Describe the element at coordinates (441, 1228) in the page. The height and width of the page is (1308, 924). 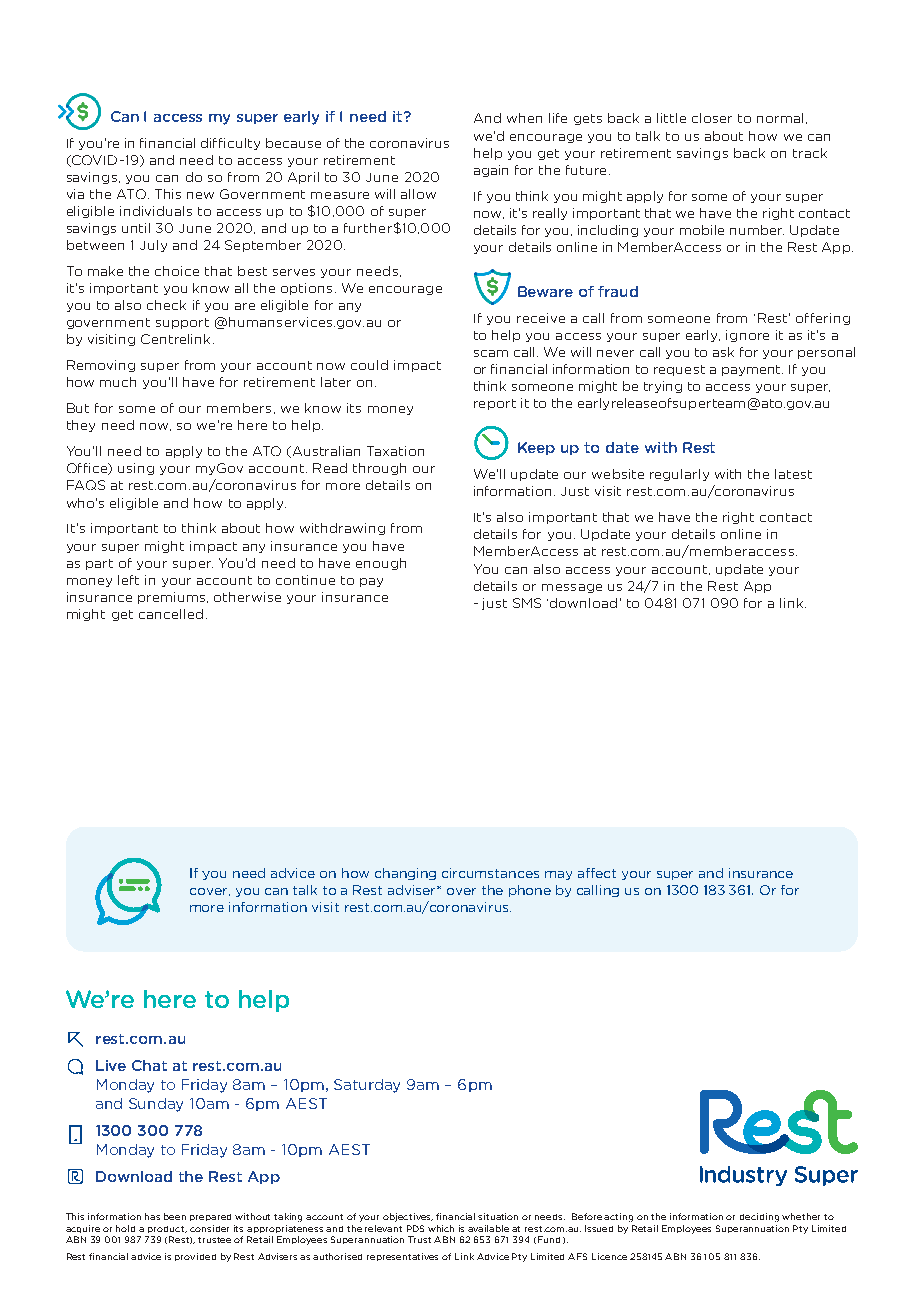
I see `which` at that location.
